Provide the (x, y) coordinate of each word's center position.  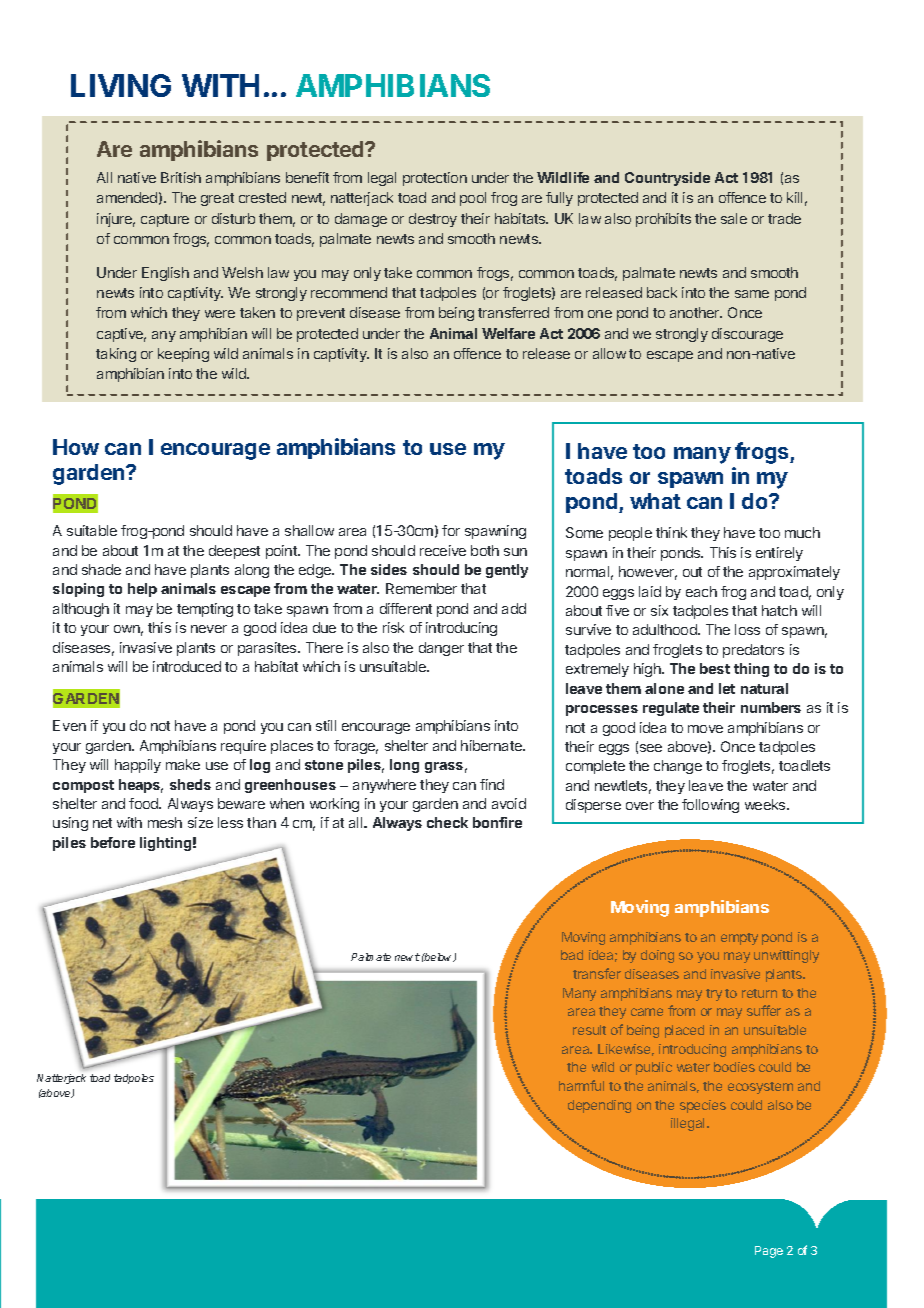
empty (739, 939)
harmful (581, 1085)
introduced (187, 666)
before (113, 842)
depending (599, 1106)
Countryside (667, 179)
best (715, 668)
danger (441, 649)
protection (435, 179)
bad (572, 955)
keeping (183, 355)
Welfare (508, 333)
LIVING (121, 85)
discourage (747, 335)
